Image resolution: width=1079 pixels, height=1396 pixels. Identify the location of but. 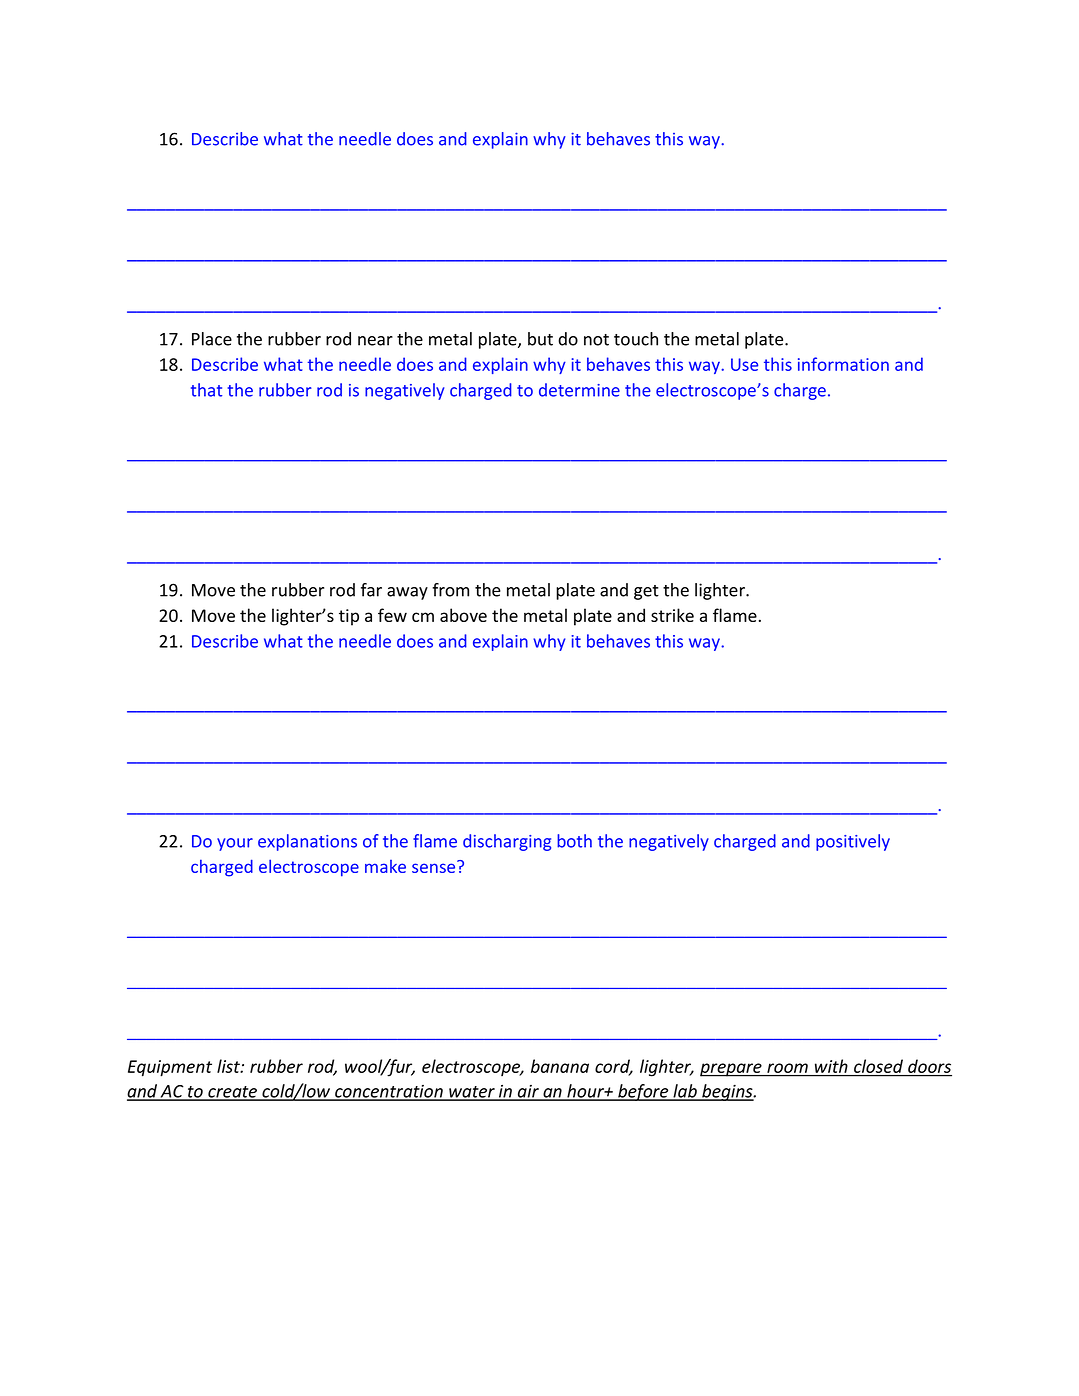
(540, 339).
